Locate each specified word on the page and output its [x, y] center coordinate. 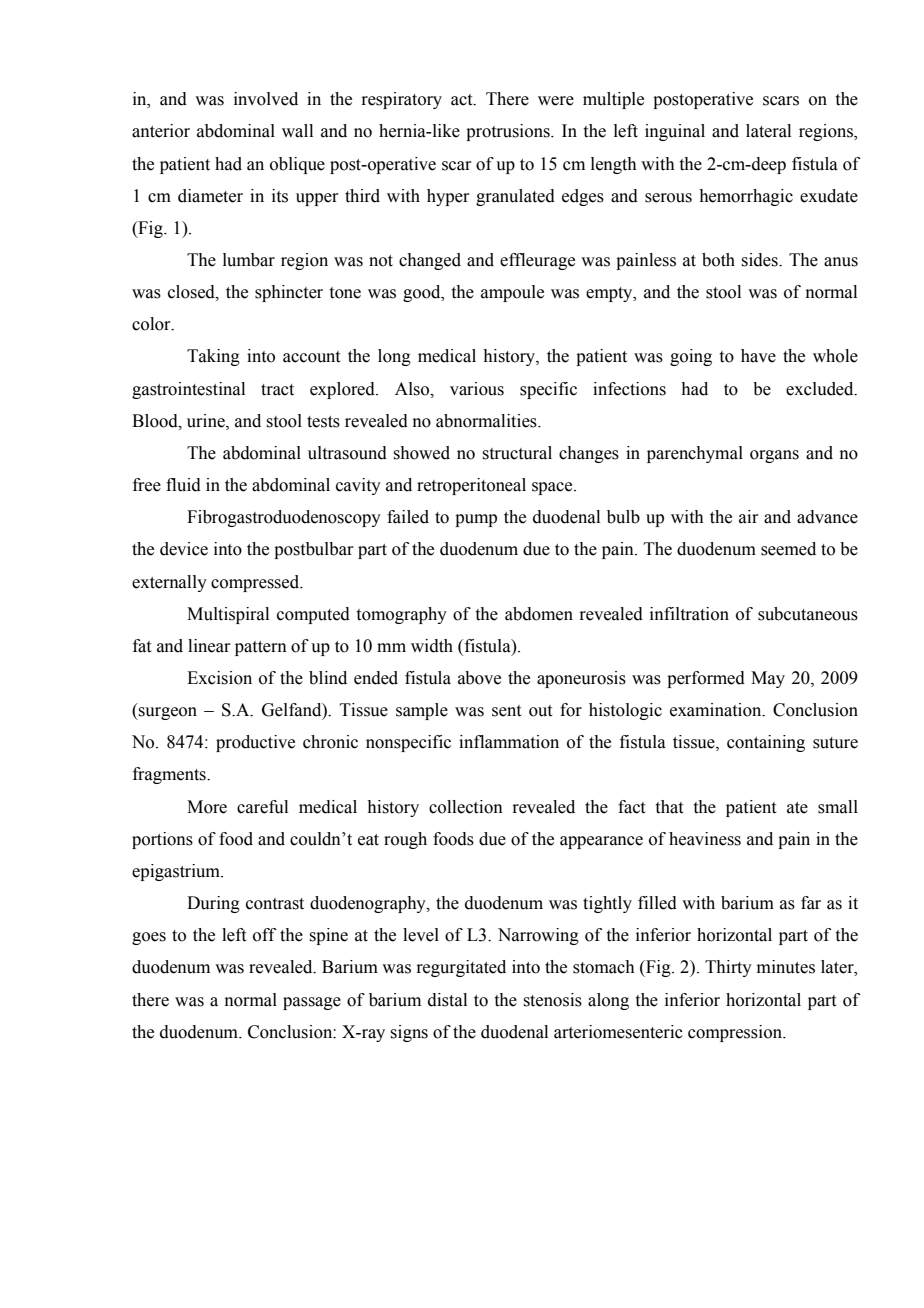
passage [312, 1003]
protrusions [509, 132]
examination [717, 710]
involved [266, 99]
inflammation [509, 742]
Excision [219, 678]
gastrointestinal [188, 390]
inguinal [675, 132]
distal [447, 1000]
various [477, 389]
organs [774, 456]
